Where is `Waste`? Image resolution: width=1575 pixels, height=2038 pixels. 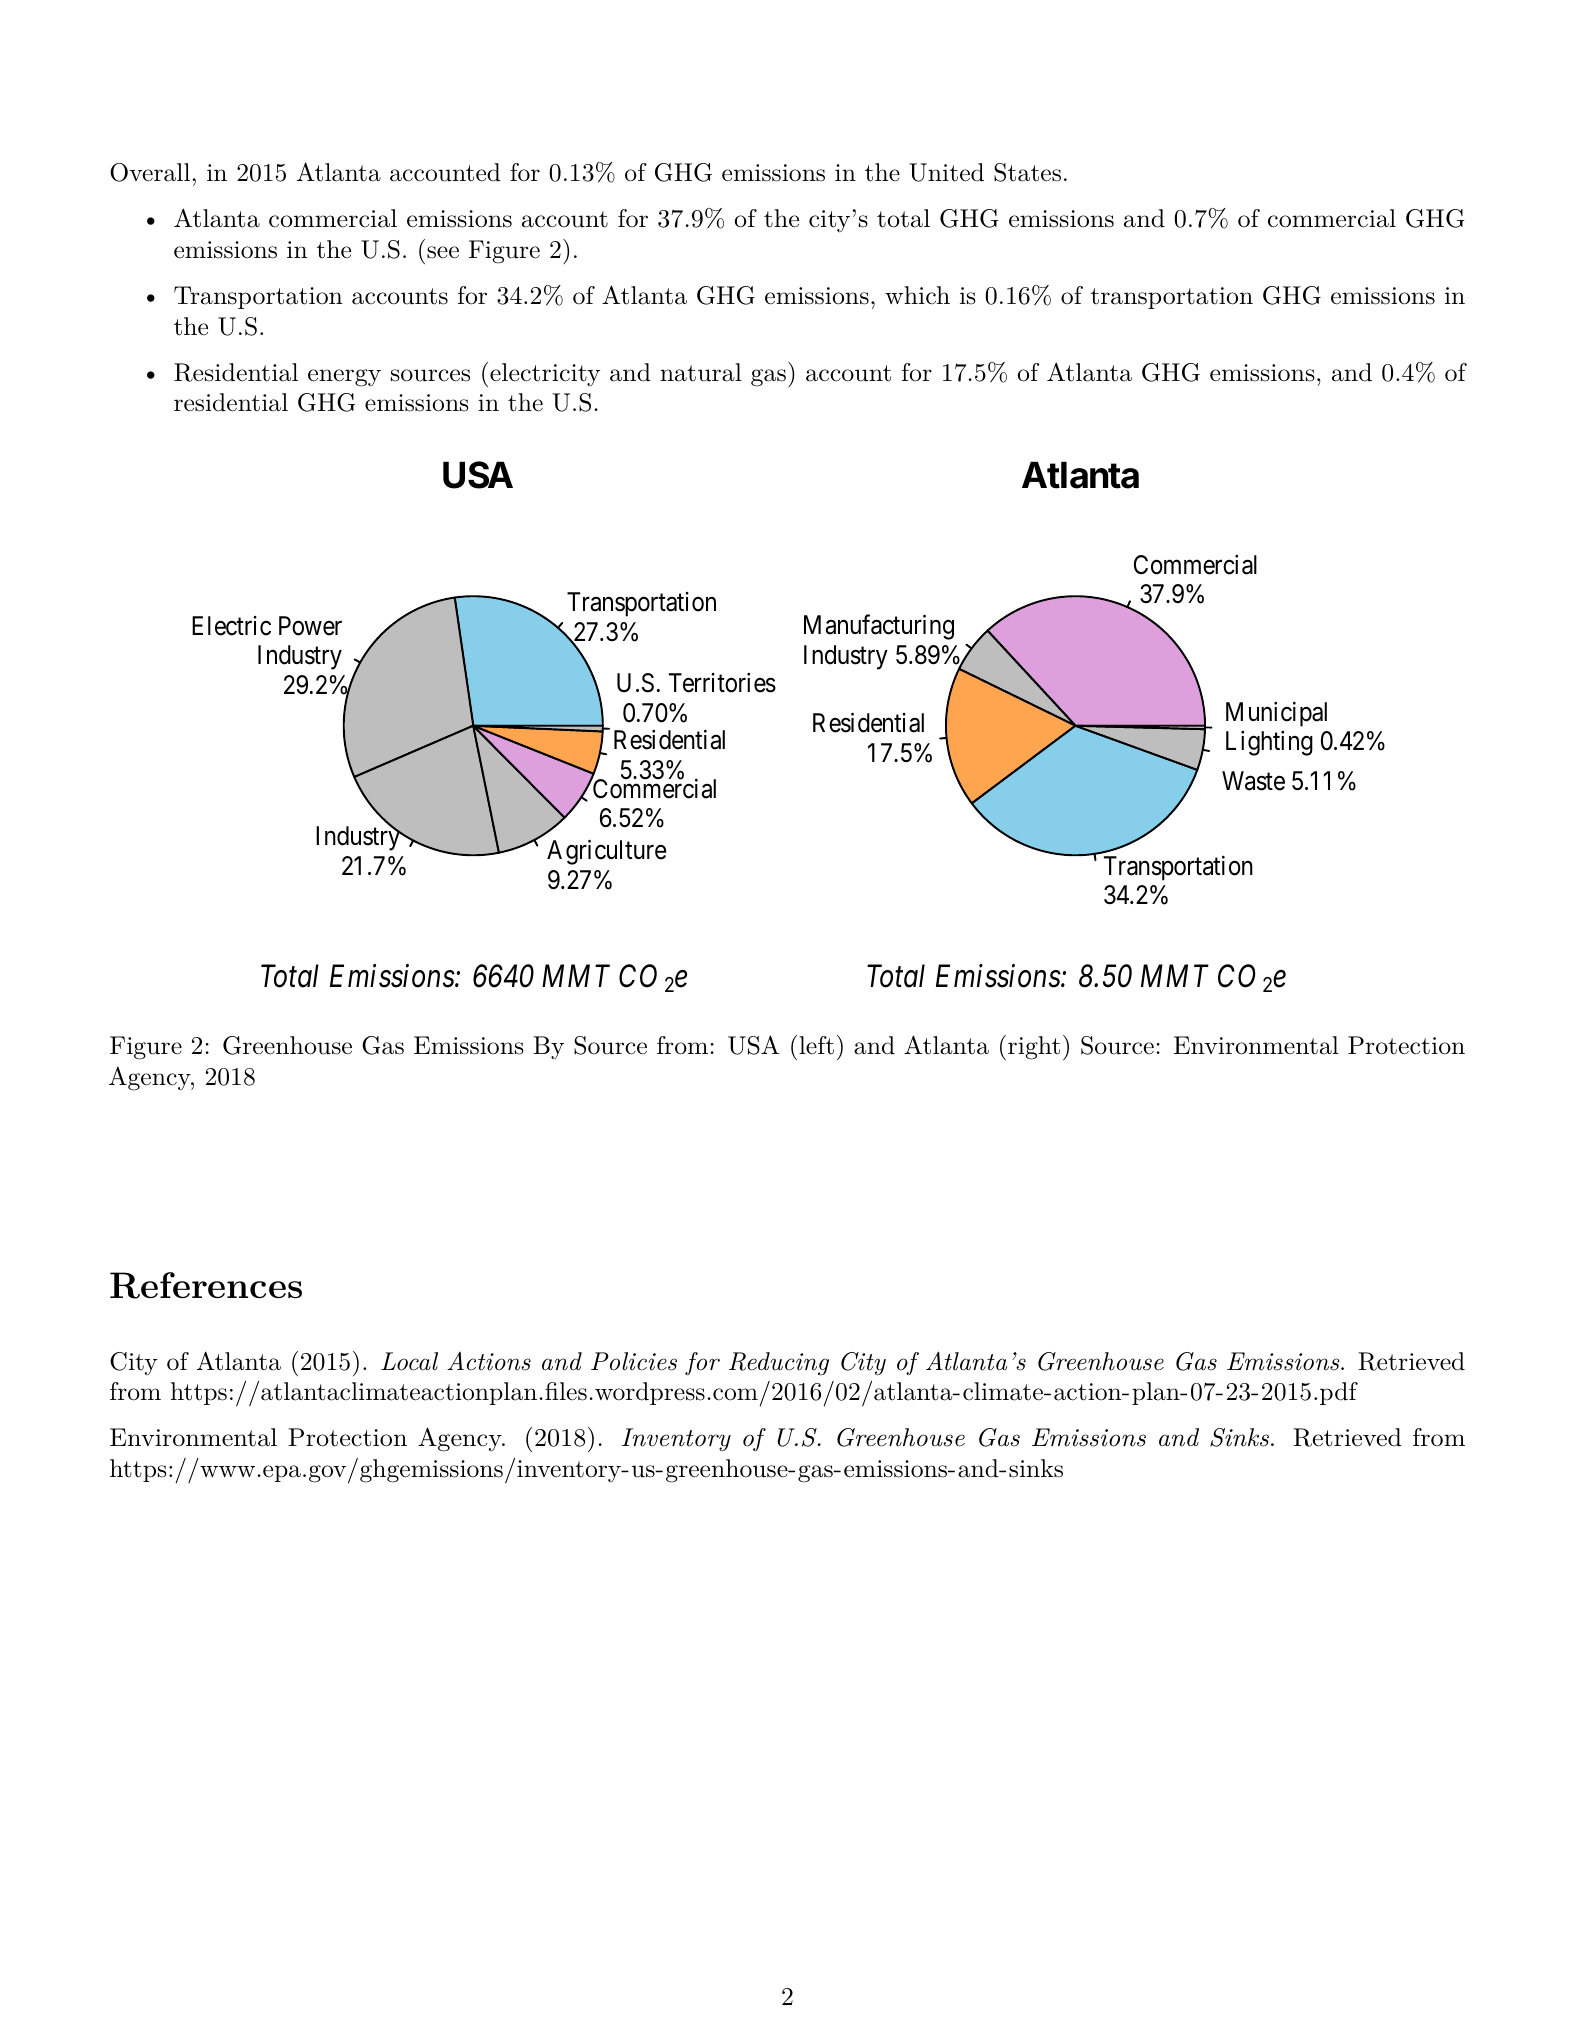 Waste is located at coordinates (1253, 781).
